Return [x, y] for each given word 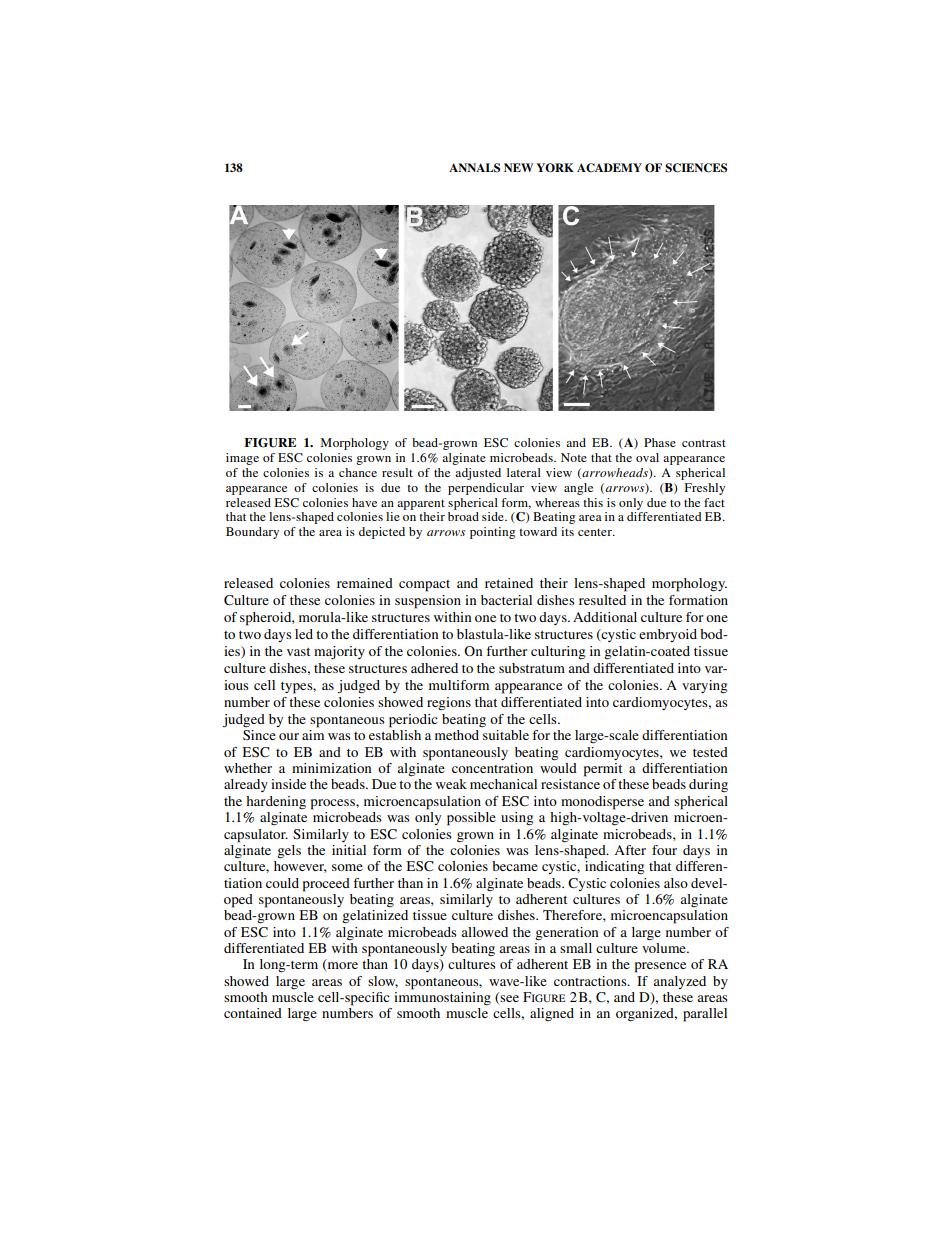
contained [253, 1013]
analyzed [679, 982]
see [509, 998]
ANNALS [474, 168]
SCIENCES [696, 168]
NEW [518, 167]
